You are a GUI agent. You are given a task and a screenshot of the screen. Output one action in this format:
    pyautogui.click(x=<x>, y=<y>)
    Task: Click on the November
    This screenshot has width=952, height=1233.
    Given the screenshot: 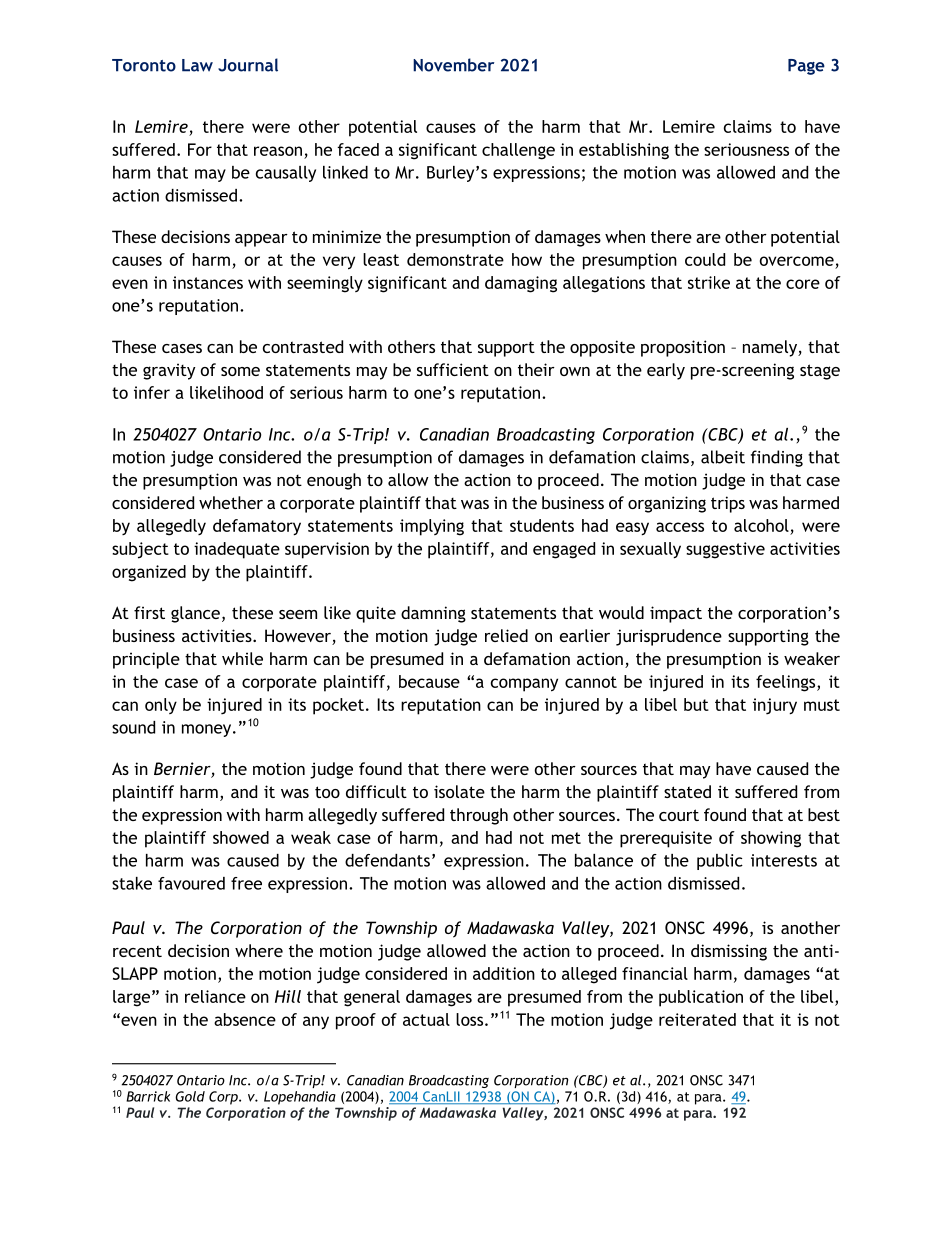 What is the action you would take?
    pyautogui.click(x=453, y=65)
